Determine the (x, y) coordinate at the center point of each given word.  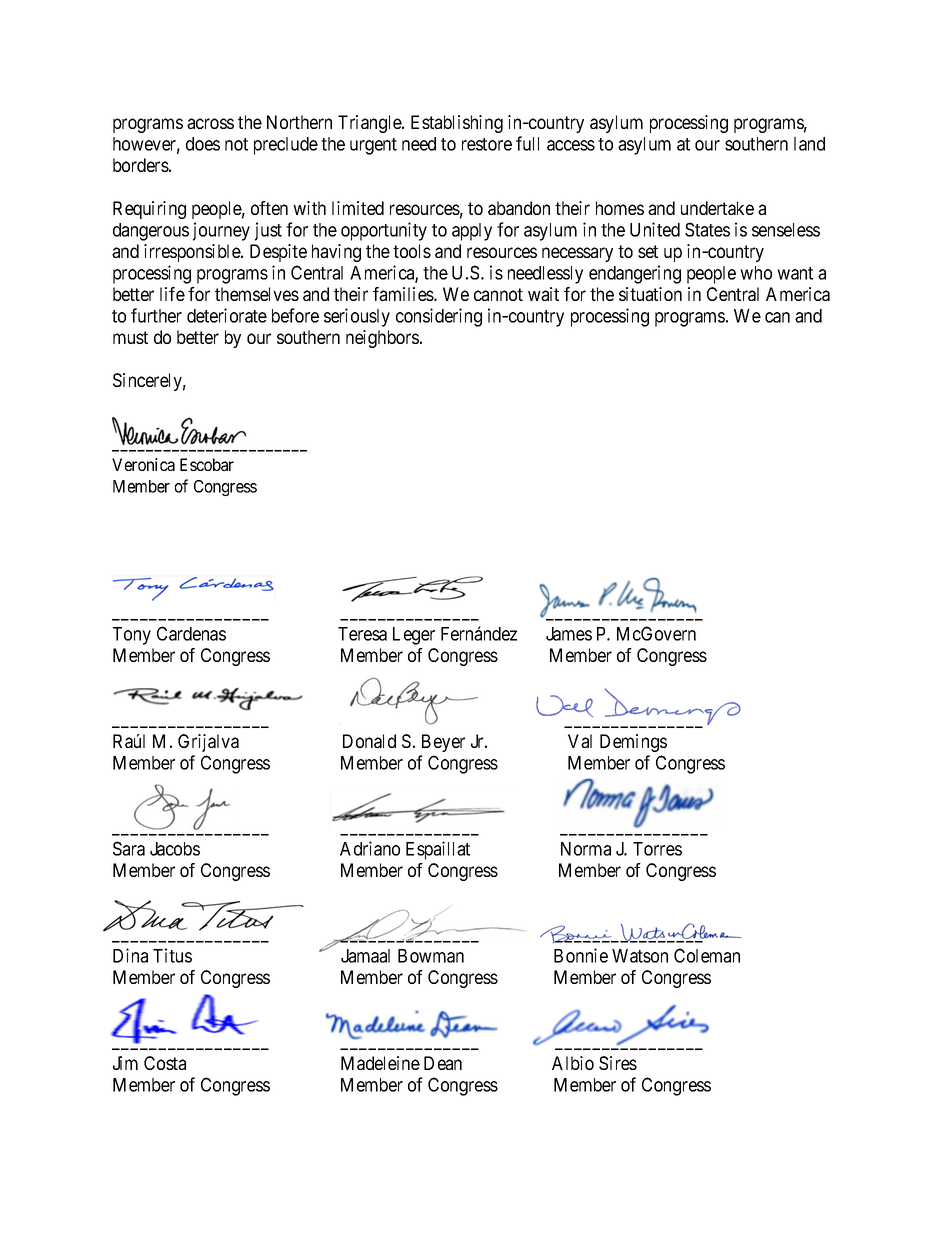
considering (439, 317)
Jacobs (175, 849)
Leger (414, 636)
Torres (657, 849)
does (203, 144)
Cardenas (191, 633)
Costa (165, 1063)
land (809, 144)
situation (650, 294)
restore (487, 144)
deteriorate (227, 315)
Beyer (443, 743)
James (569, 634)
